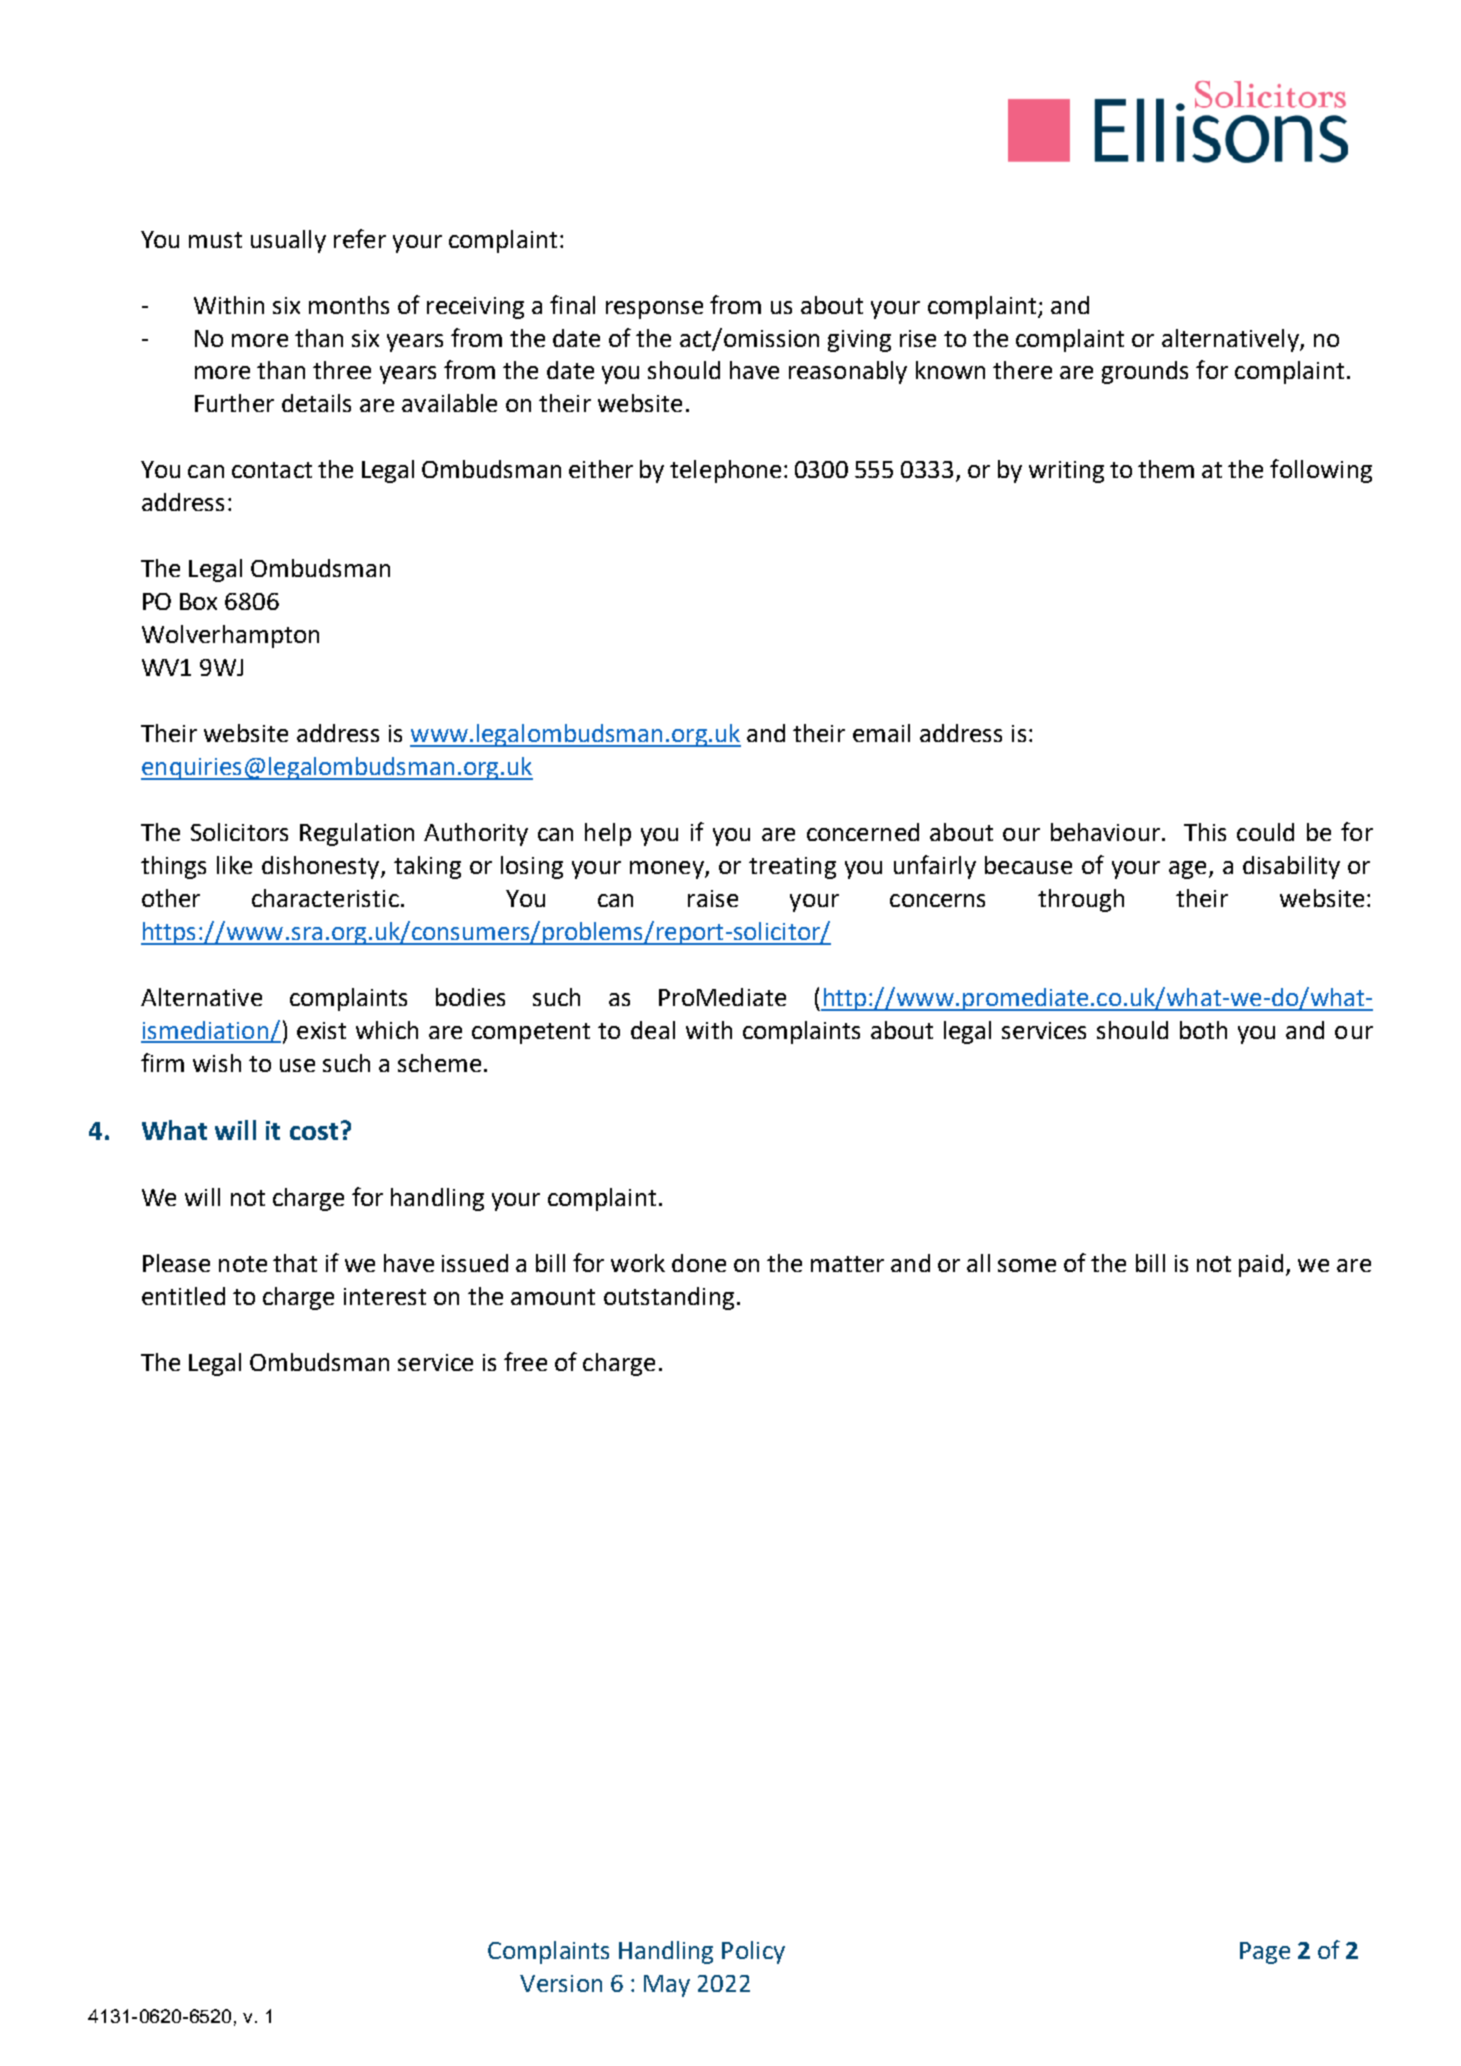  Describe the element at coordinates (654, 310) in the screenshot. I see `response` at that location.
